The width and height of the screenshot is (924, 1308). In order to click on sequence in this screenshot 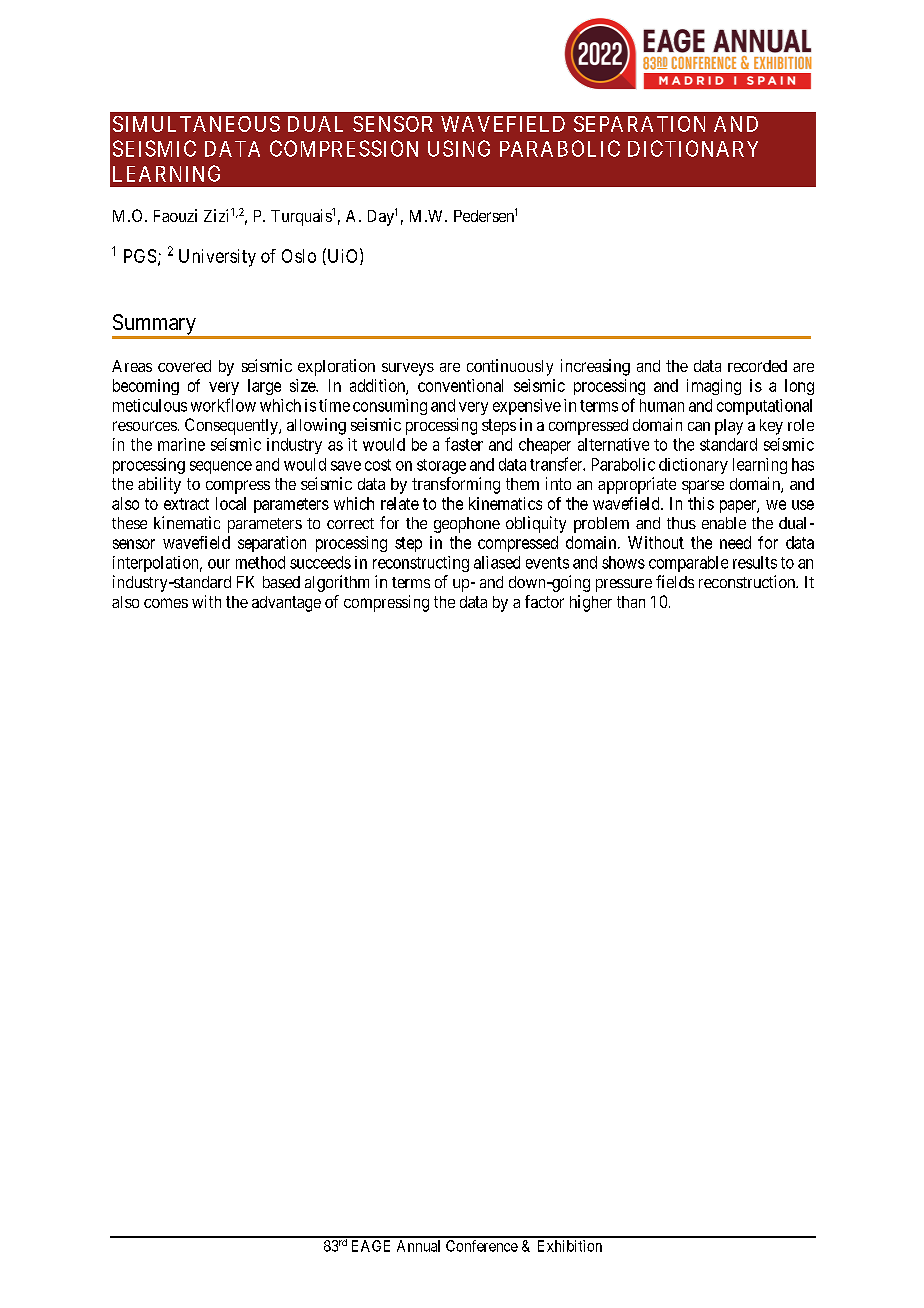, I will do `click(221, 467)`.
